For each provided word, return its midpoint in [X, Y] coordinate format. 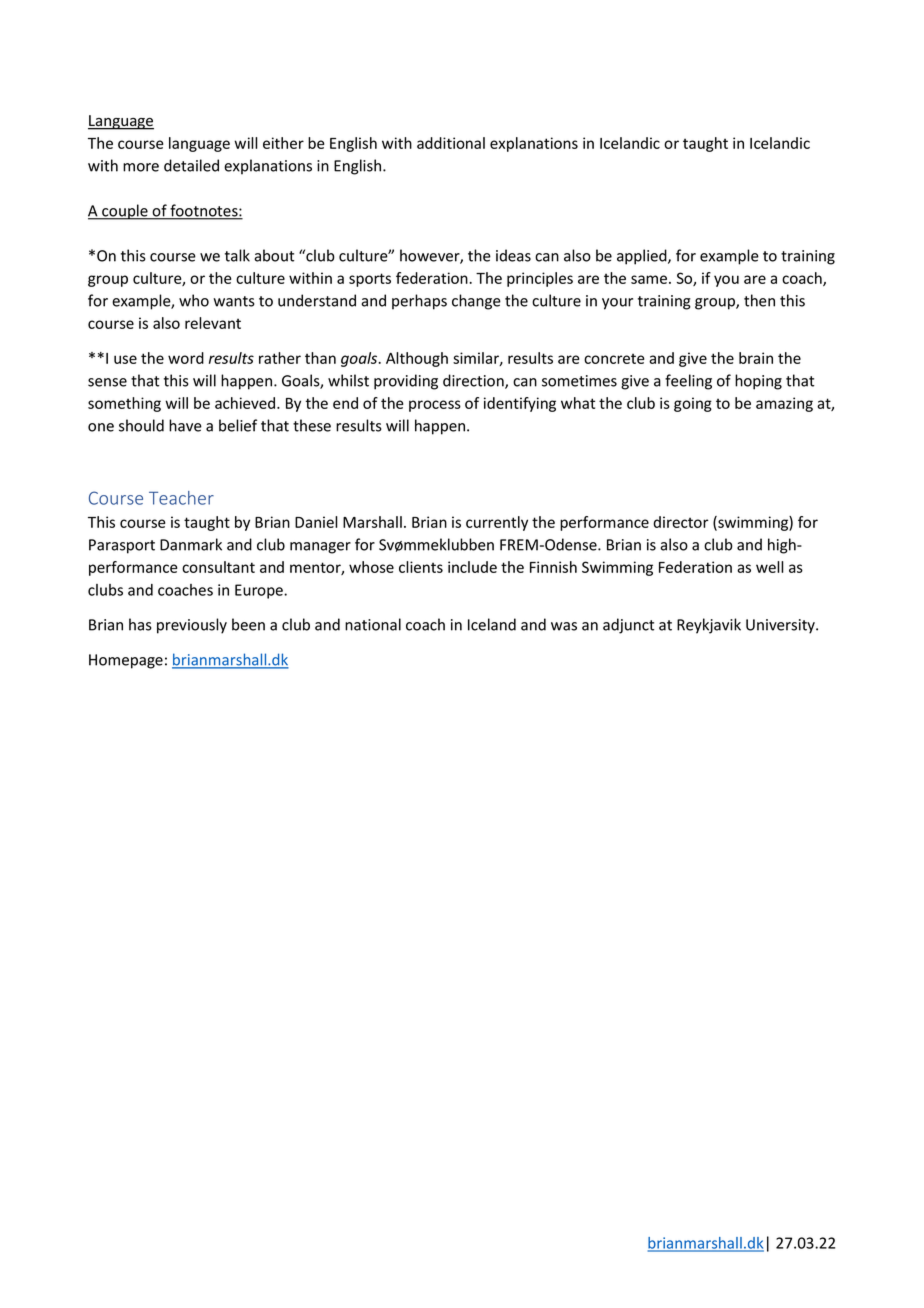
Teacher [181, 498]
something [124, 404]
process [435, 406]
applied [643, 257]
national [373, 624]
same [650, 279]
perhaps [419, 302]
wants [234, 301]
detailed [191, 165]
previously [192, 626]
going [693, 404]
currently [497, 523]
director [681, 522]
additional [451, 143]
